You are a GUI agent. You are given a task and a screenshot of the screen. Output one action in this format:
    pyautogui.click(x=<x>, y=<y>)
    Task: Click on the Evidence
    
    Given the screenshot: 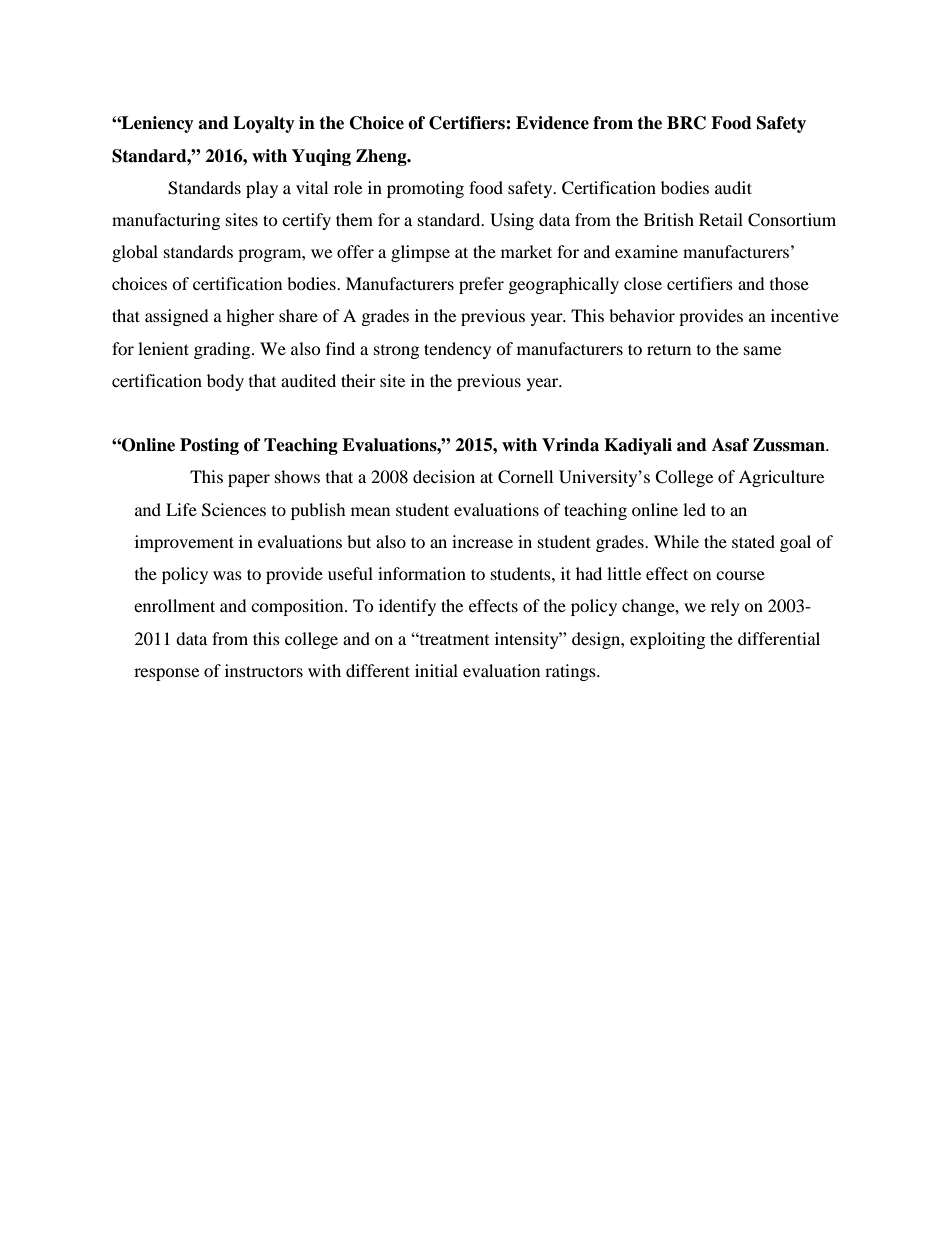 What is the action you would take?
    pyautogui.click(x=552, y=123)
